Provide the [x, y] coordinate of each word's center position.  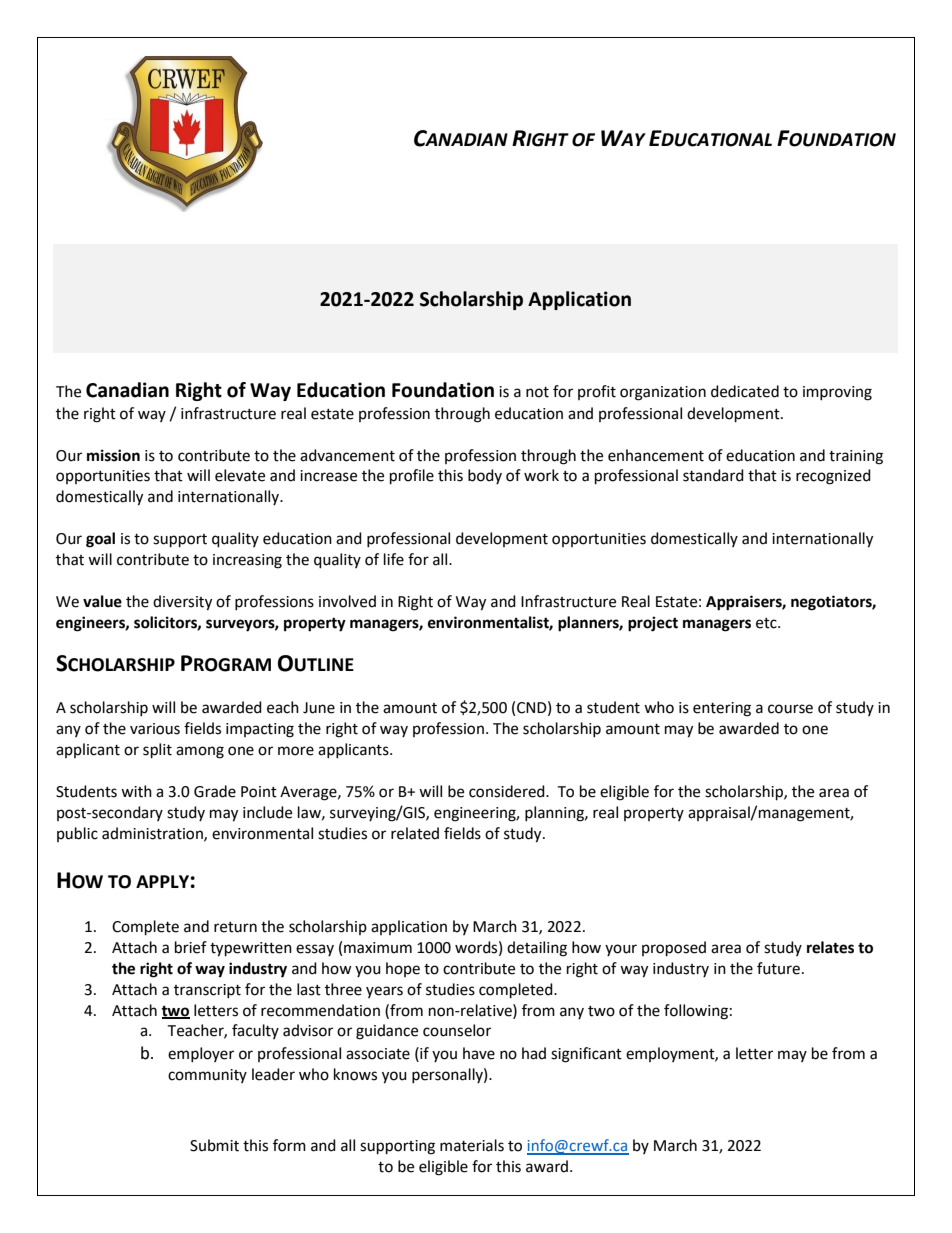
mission [113, 455]
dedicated [745, 391]
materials [472, 1145]
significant [586, 1055]
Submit [214, 1145]
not [537, 392]
